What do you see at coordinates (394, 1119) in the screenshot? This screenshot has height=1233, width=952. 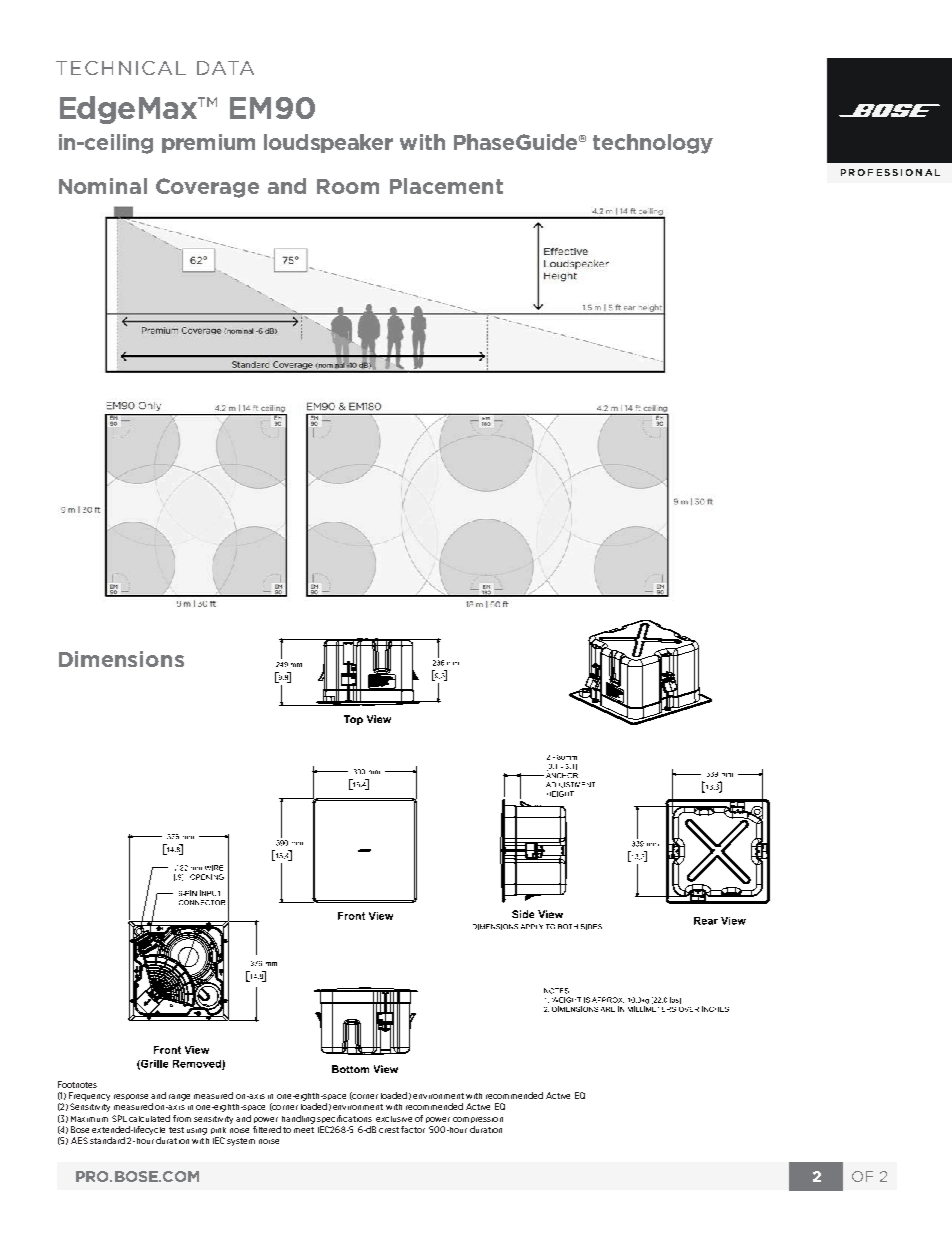 I see `exclusive` at bounding box center [394, 1119].
